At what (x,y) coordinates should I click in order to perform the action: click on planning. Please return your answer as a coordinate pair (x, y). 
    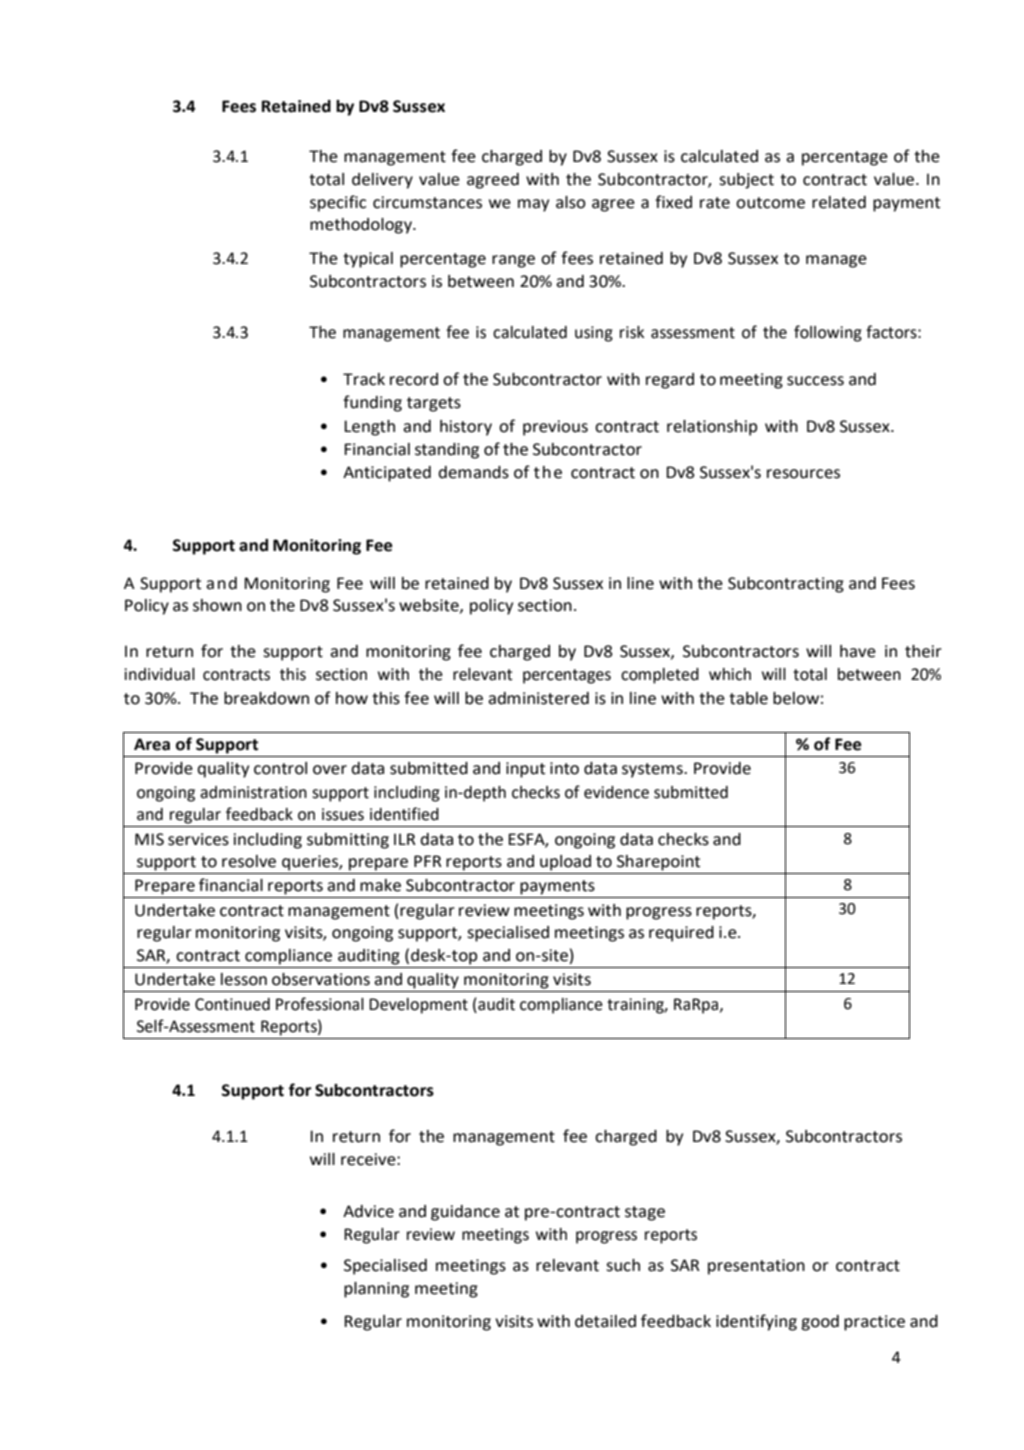
    Looking at the image, I should click on (376, 1290).
